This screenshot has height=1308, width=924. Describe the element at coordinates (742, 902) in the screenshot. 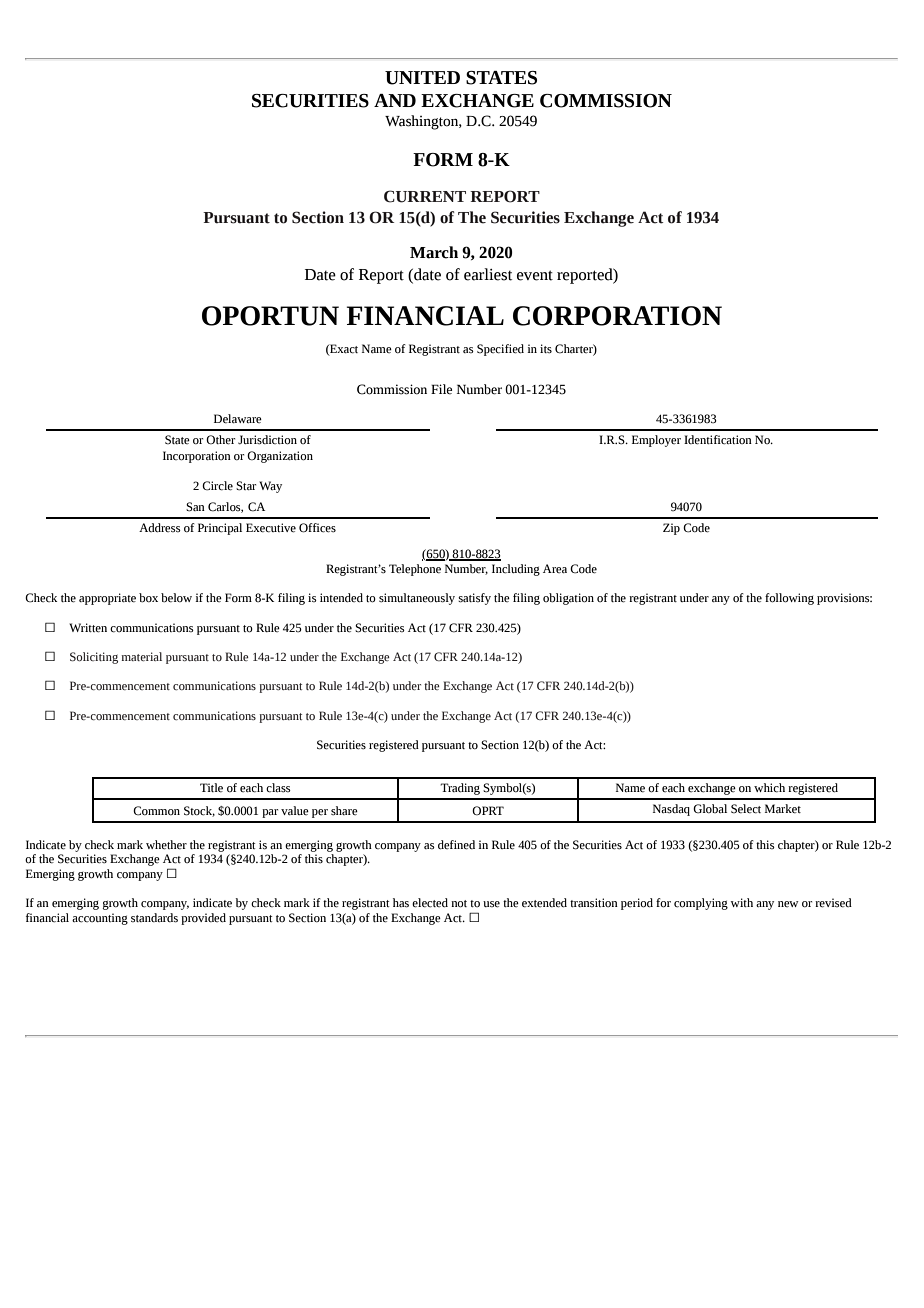

I see `with` at that location.
